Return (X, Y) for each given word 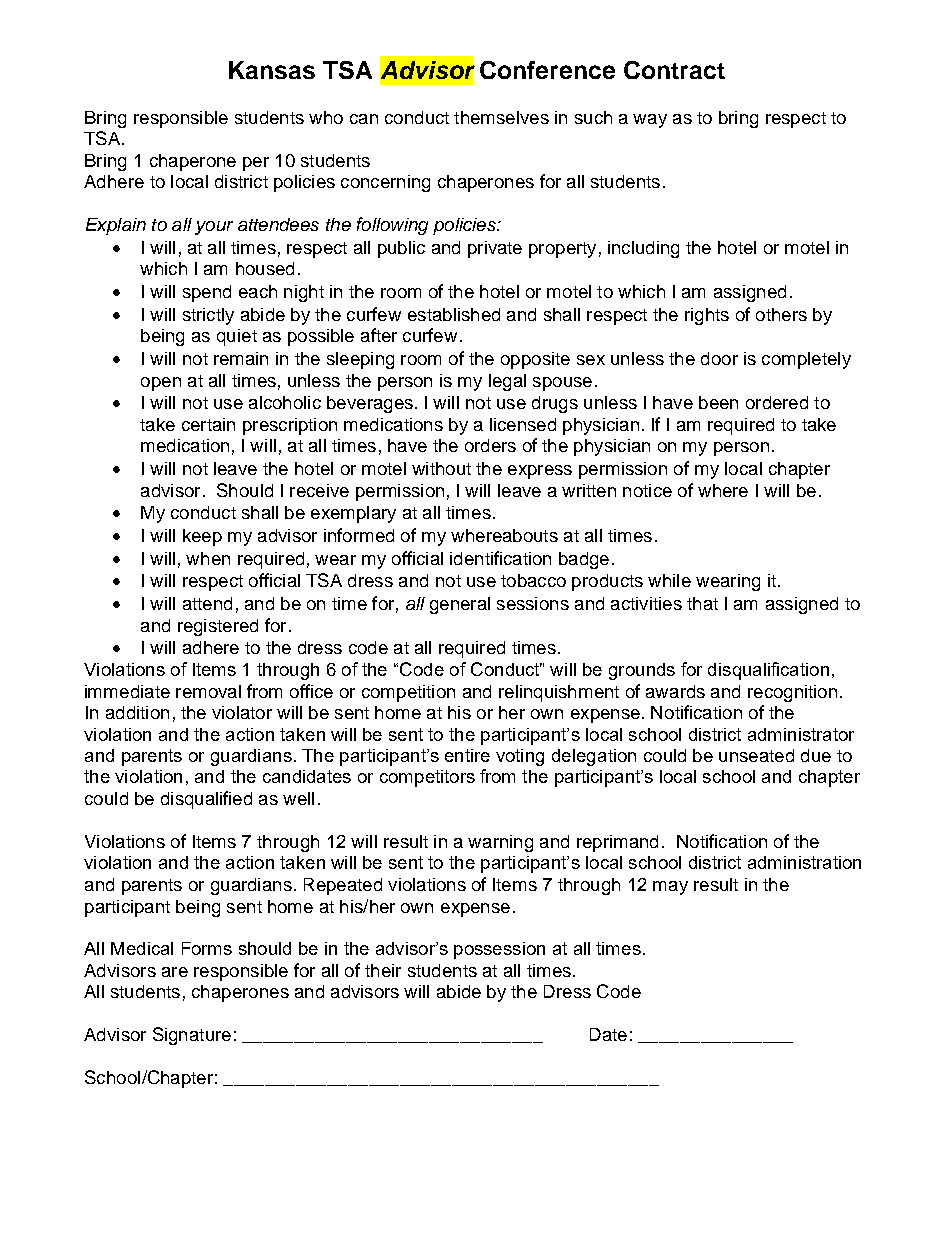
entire (467, 755)
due (816, 755)
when (208, 558)
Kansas (272, 70)
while (669, 580)
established (454, 314)
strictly (208, 316)
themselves (501, 117)
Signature (192, 1036)
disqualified (206, 800)
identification (500, 558)
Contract (674, 70)
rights (707, 316)
